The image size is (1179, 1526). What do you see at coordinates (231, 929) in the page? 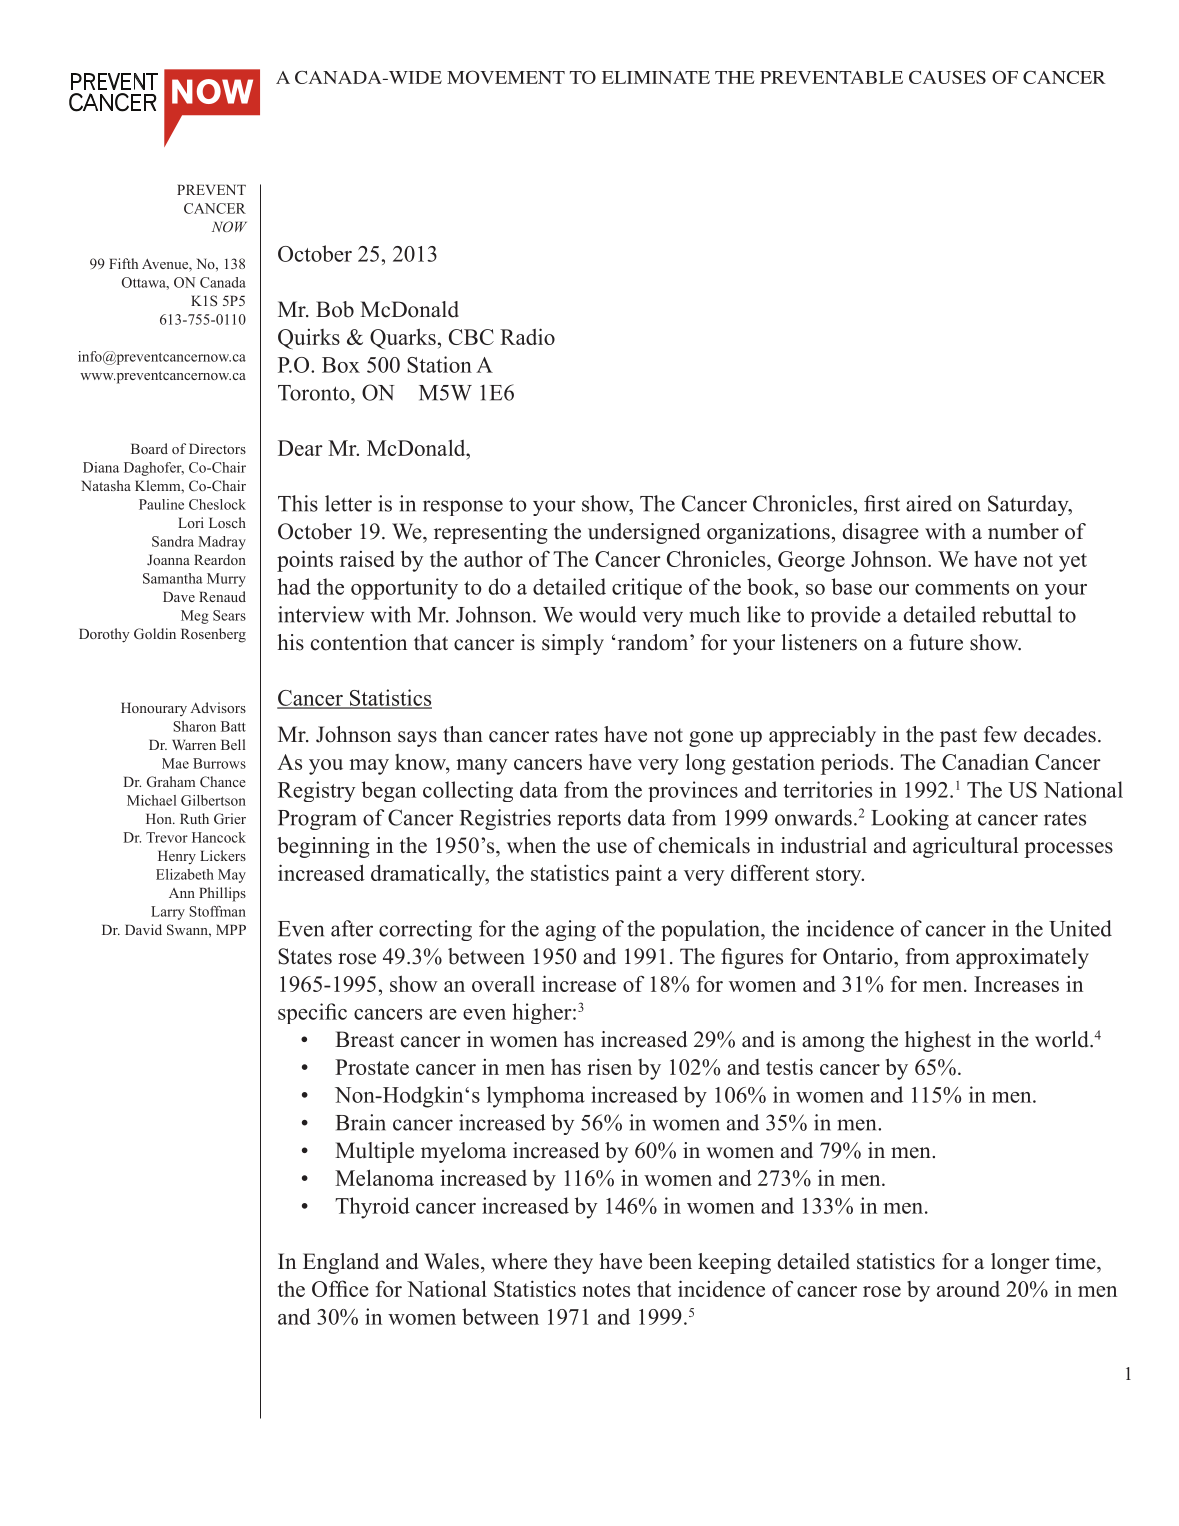
I see `MPP` at bounding box center [231, 929].
